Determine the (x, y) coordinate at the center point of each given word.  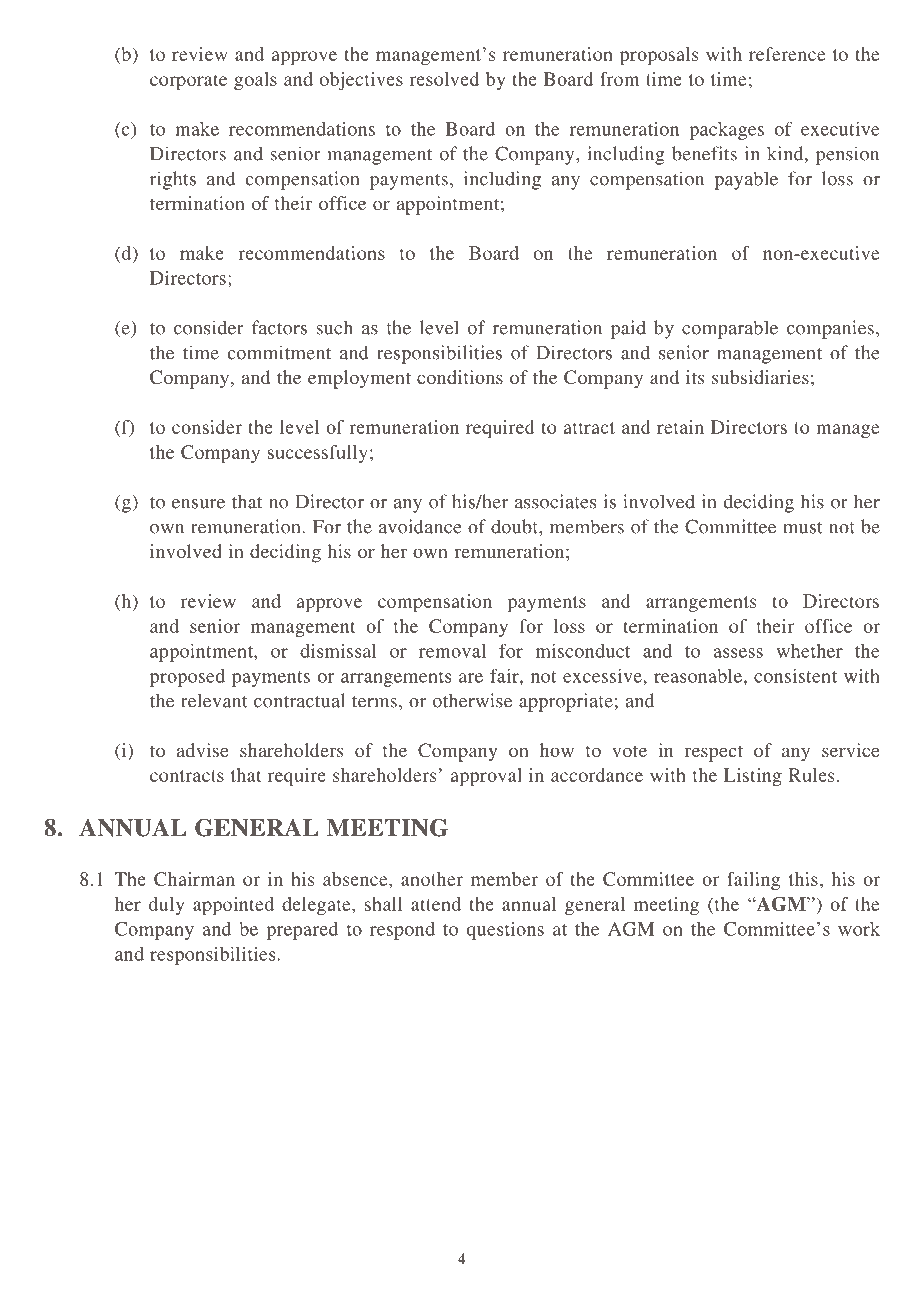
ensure (198, 504)
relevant (214, 700)
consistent (795, 676)
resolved (444, 79)
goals (255, 81)
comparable (730, 329)
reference (787, 54)
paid (628, 329)
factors (279, 327)
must (802, 528)
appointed (233, 906)
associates (555, 501)
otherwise (472, 700)
